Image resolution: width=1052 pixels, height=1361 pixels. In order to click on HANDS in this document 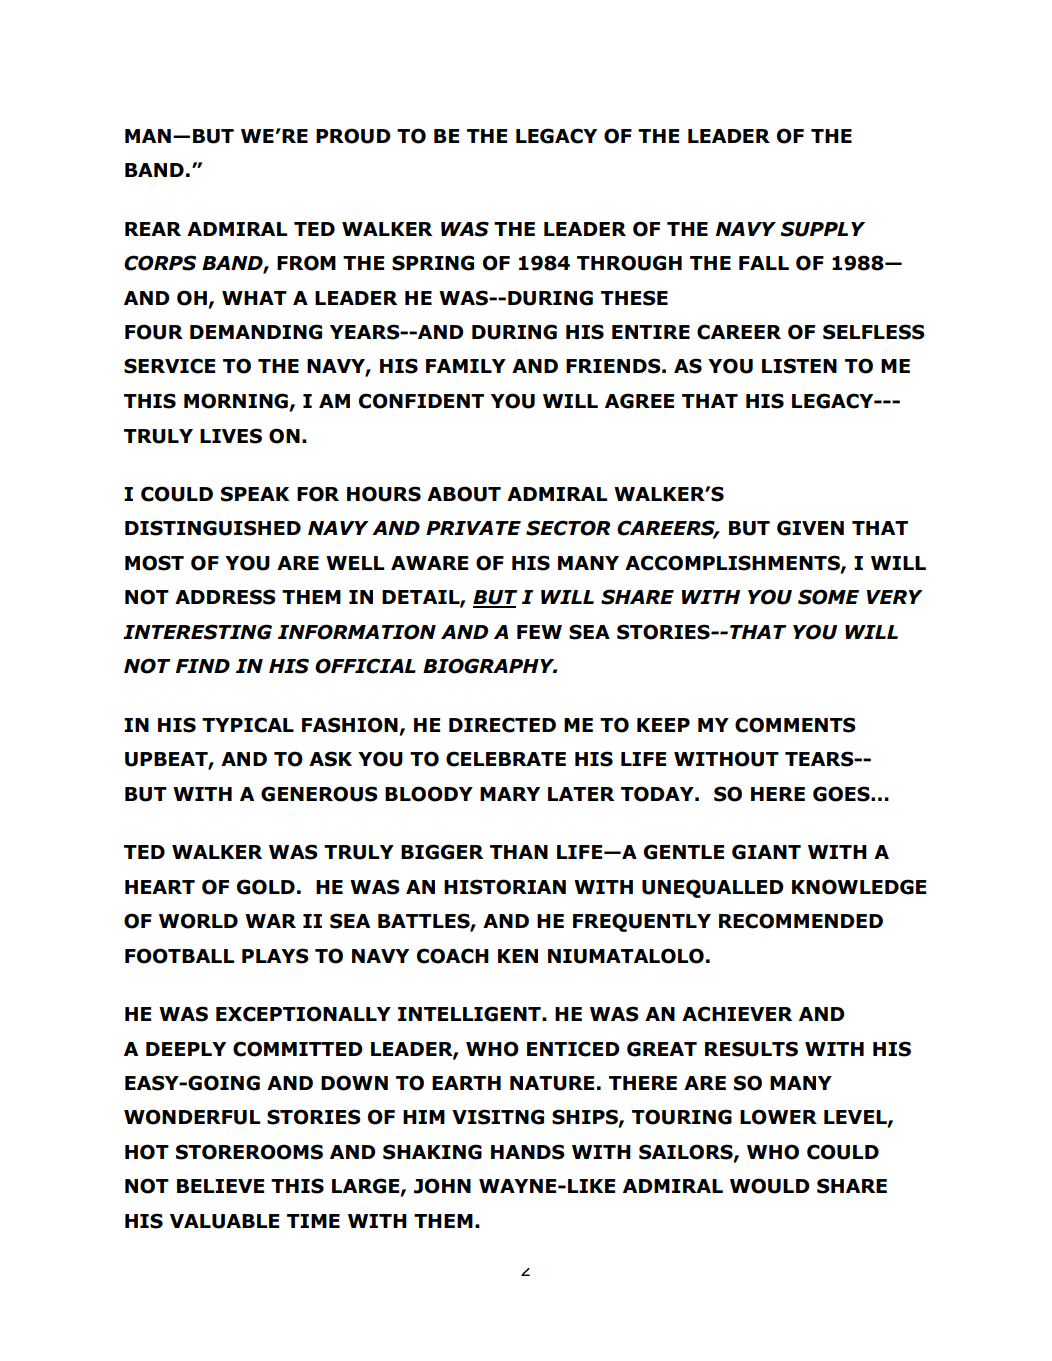, I will do `click(528, 1152)`.
